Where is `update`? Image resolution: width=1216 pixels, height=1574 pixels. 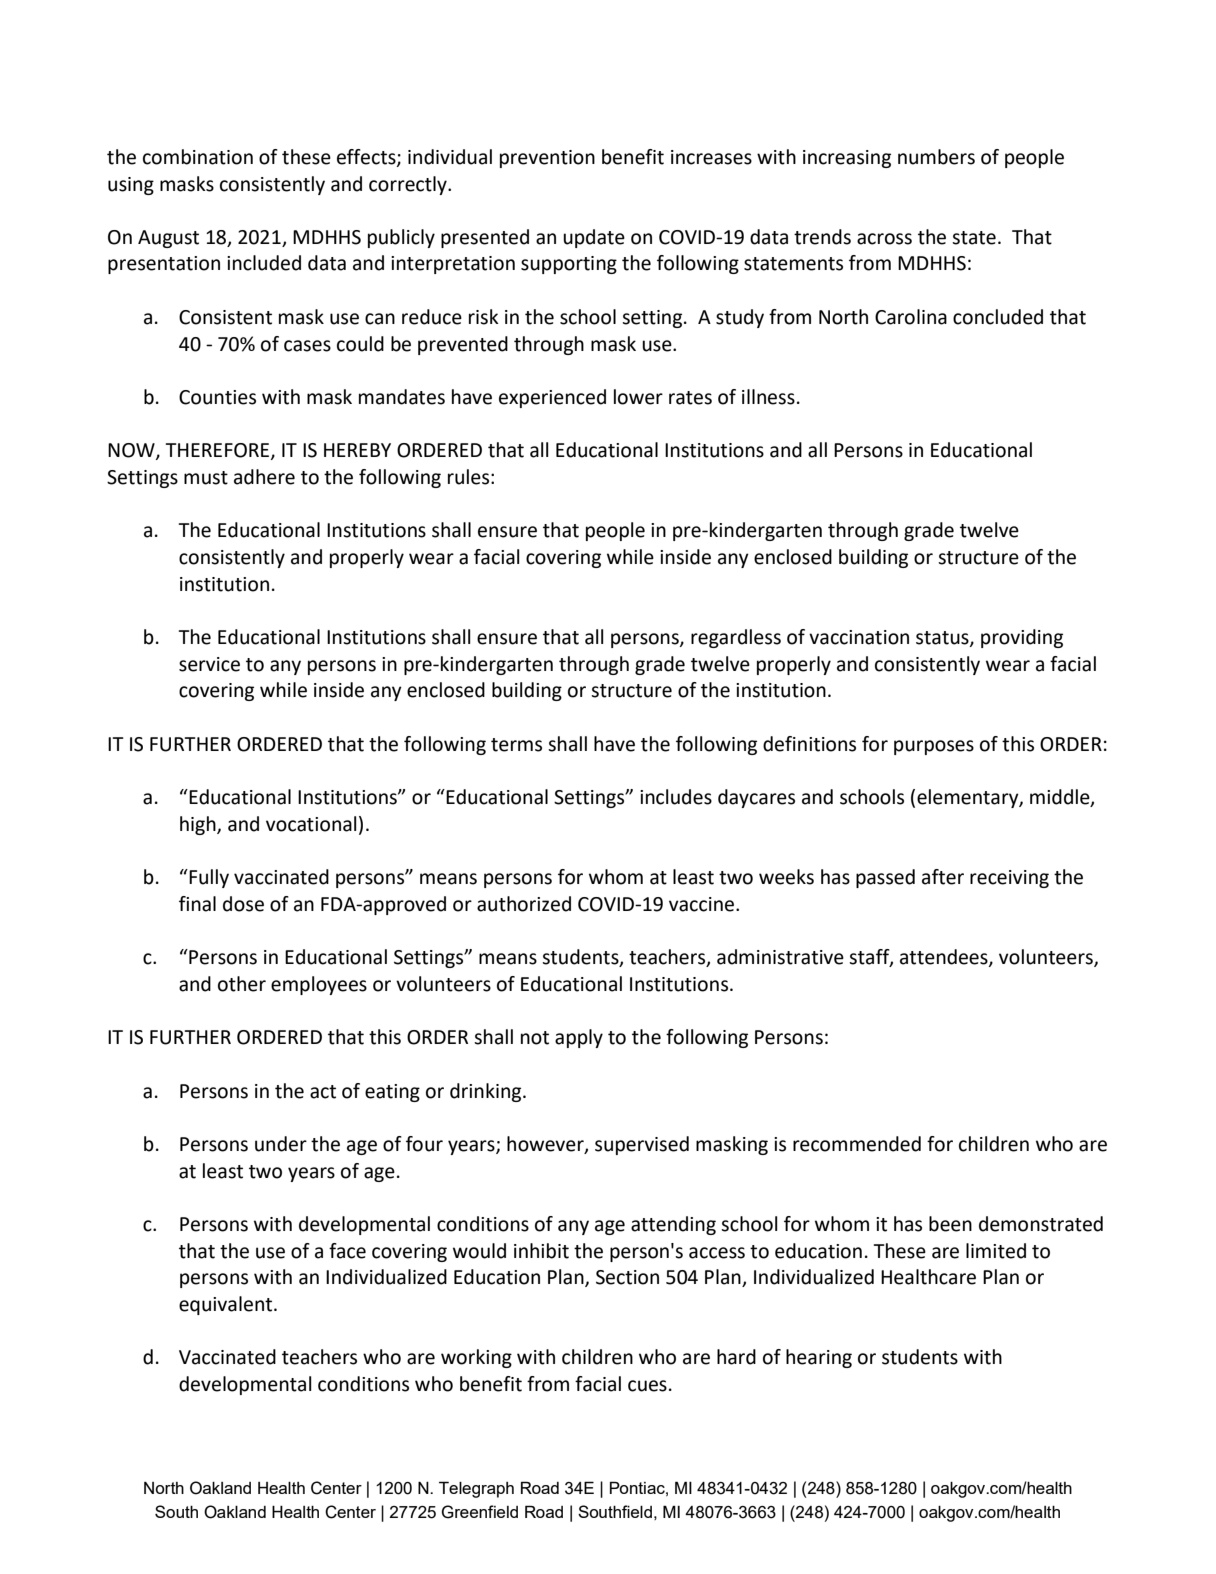 update is located at coordinates (594, 238).
